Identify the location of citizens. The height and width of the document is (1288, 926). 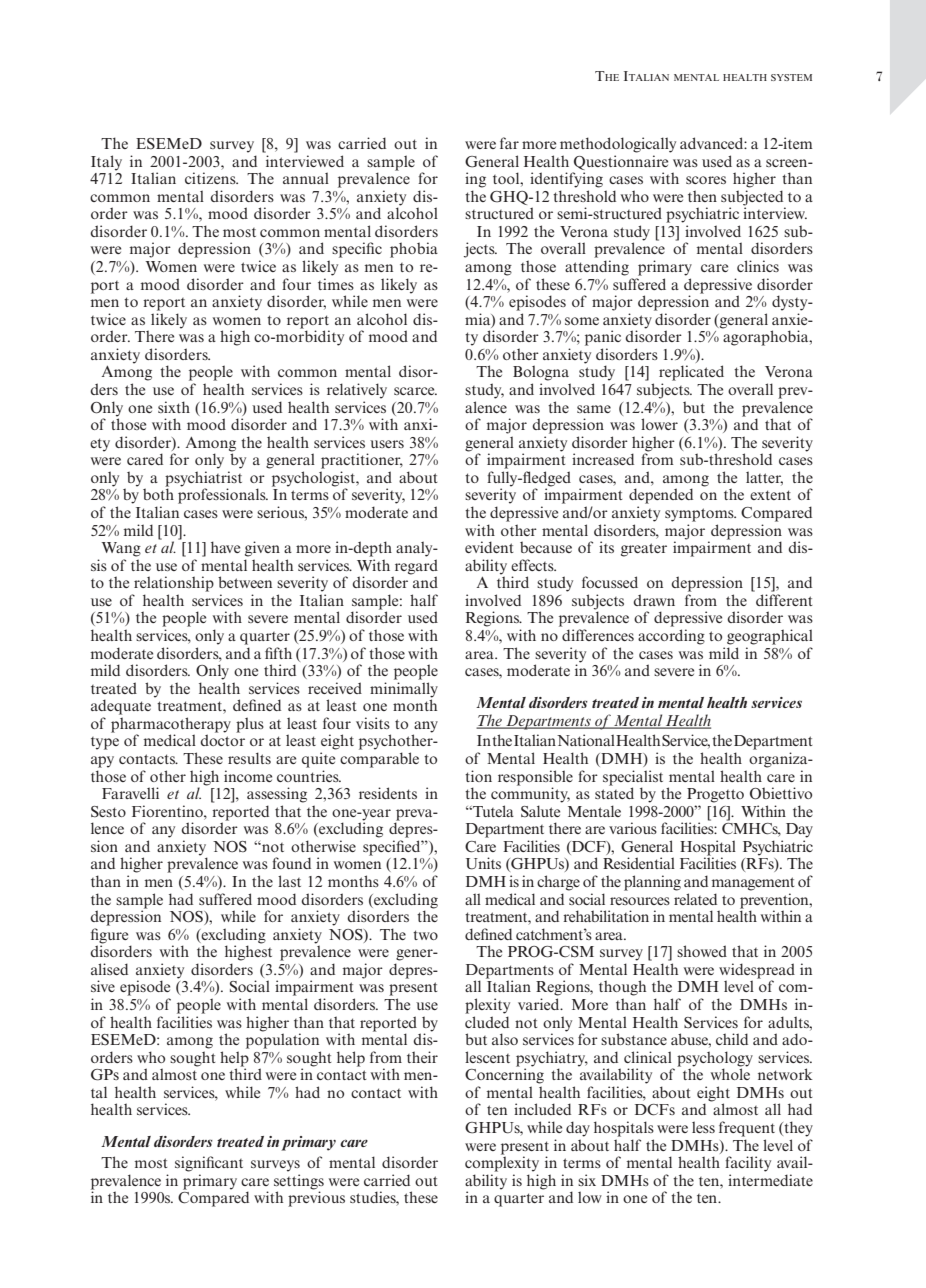
(211, 178).
